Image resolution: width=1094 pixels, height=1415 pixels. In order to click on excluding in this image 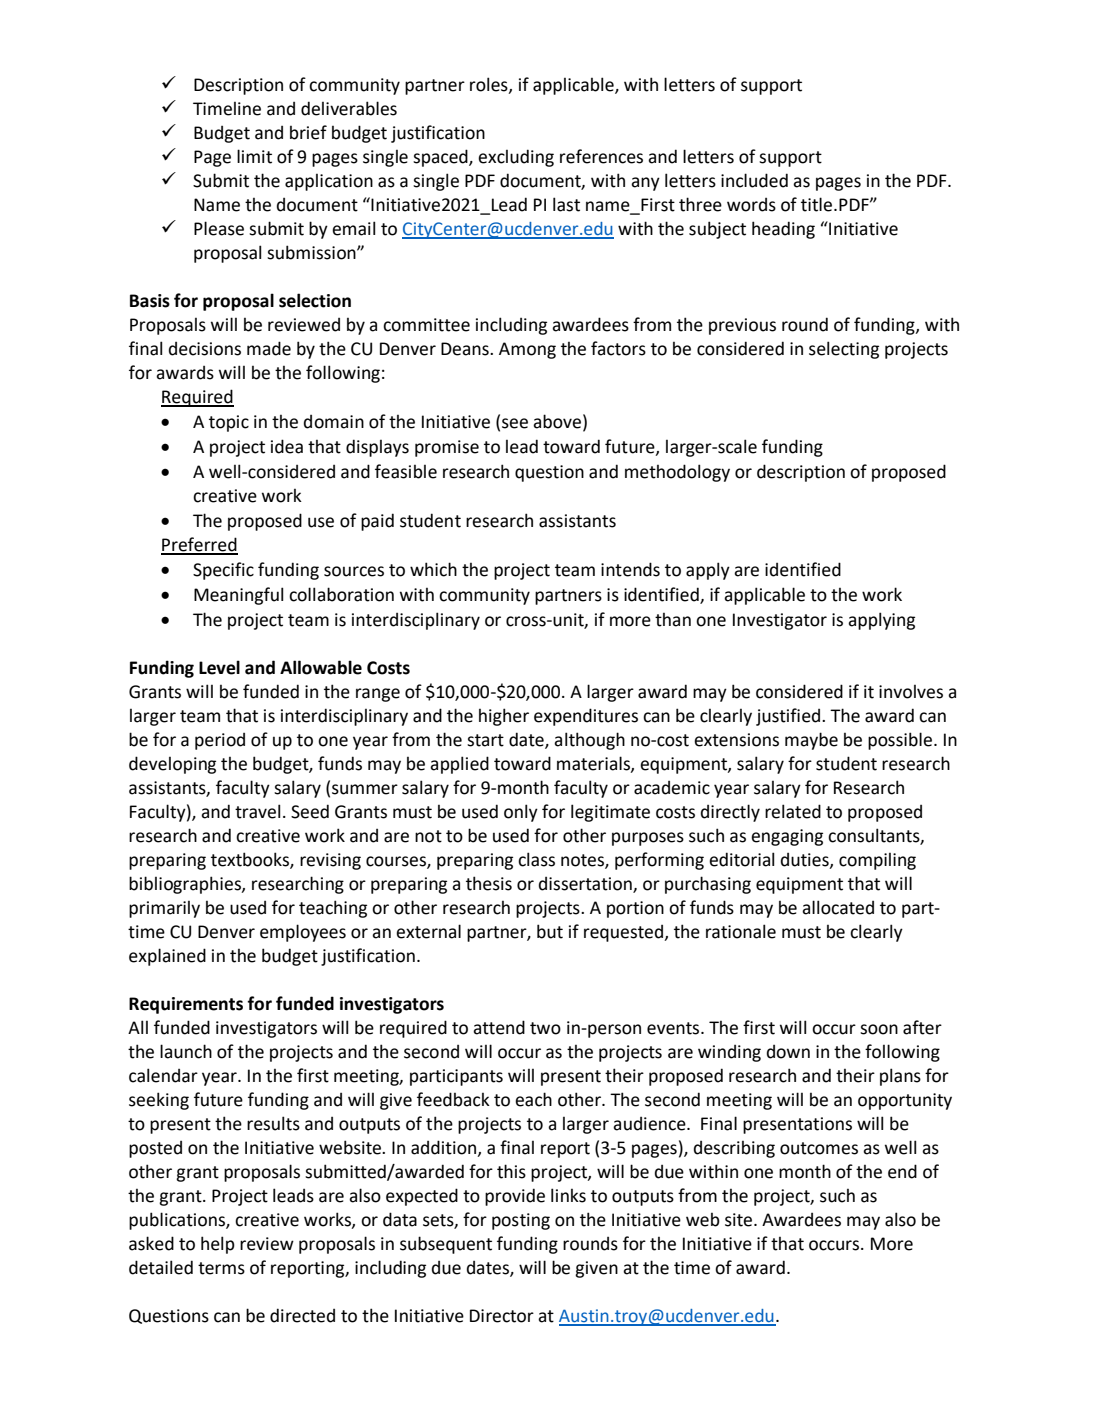, I will do `click(516, 158)`.
